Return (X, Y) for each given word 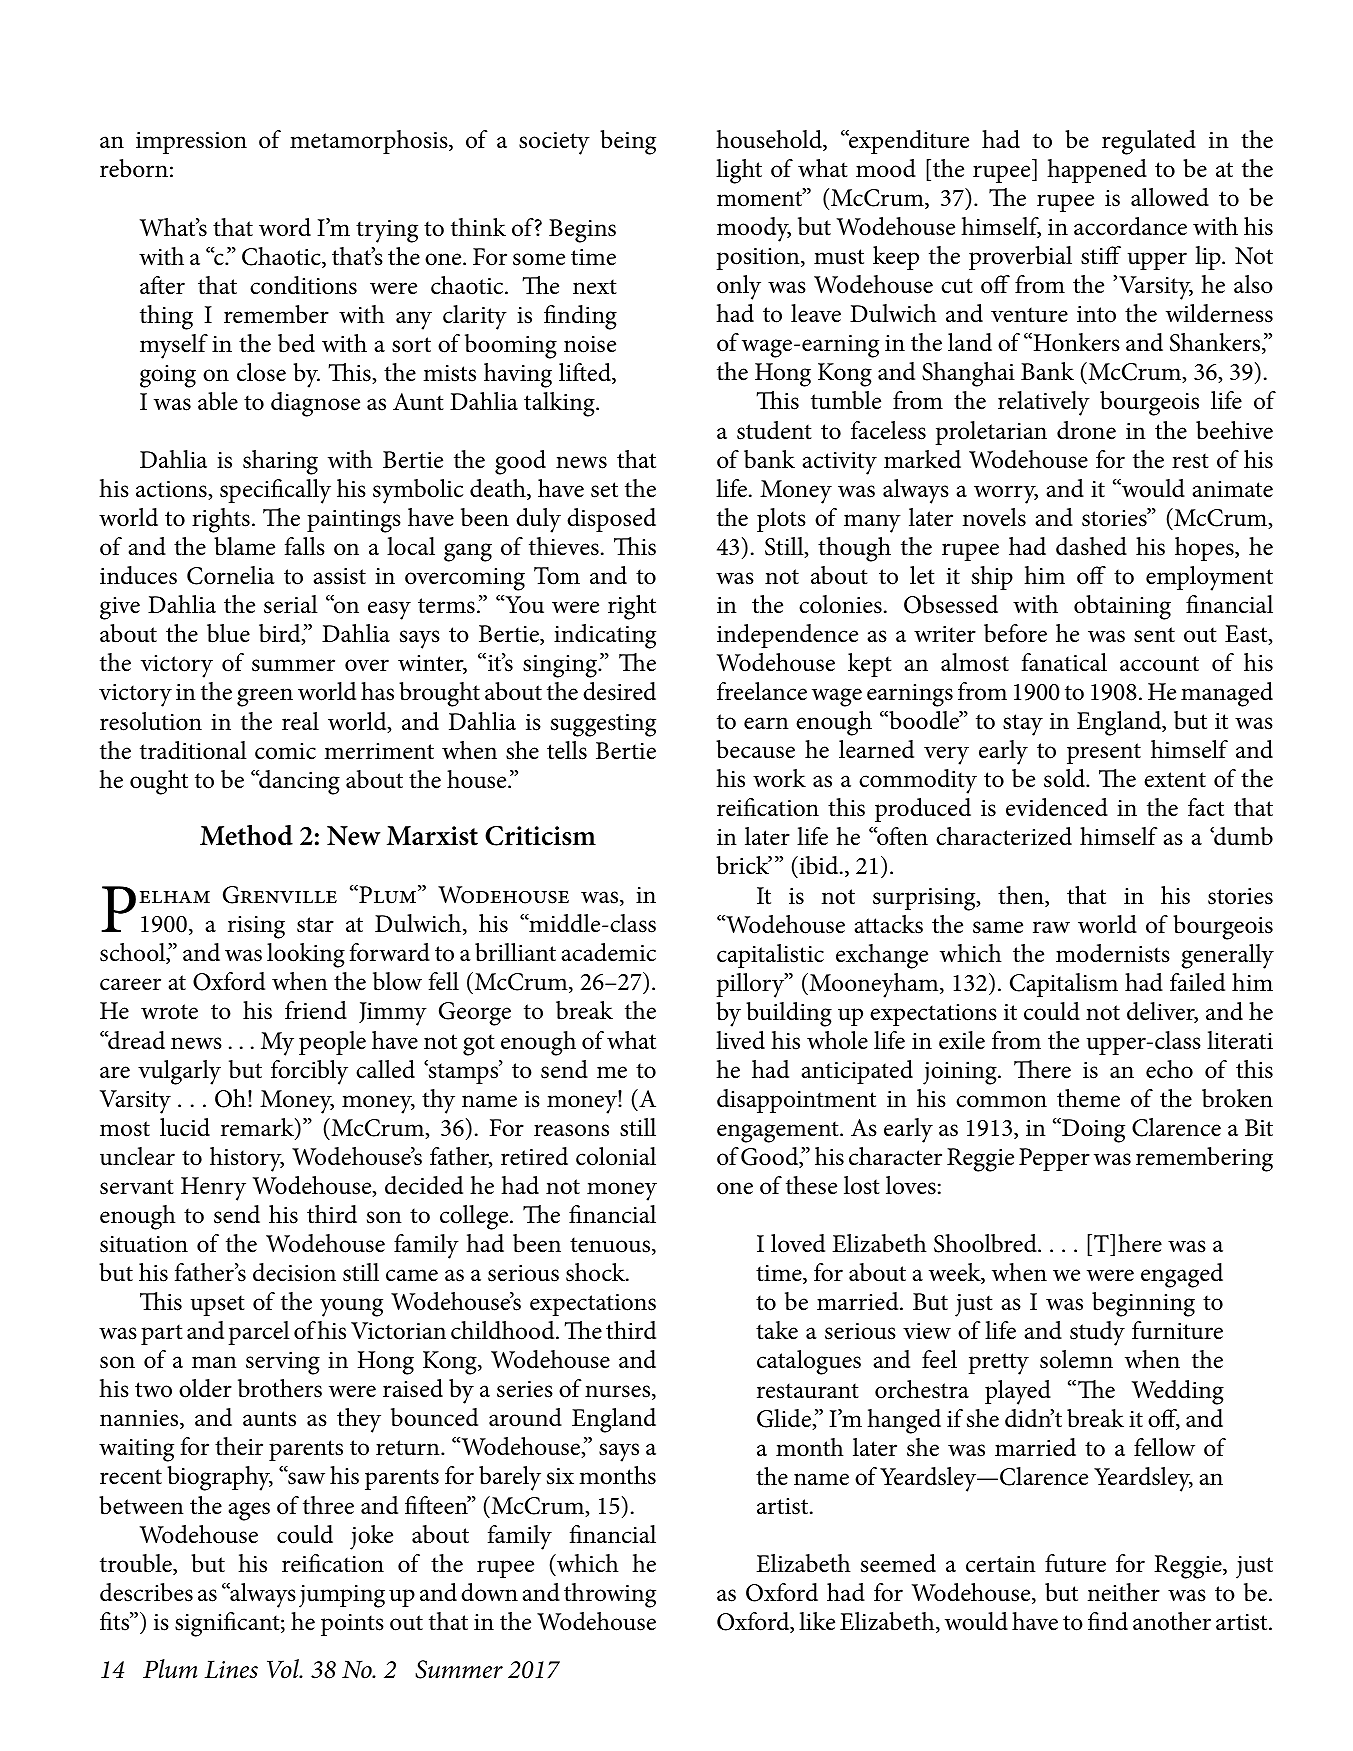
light (739, 171)
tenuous (611, 1246)
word (285, 227)
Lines (231, 1669)
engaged (1182, 1275)
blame (244, 546)
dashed (1091, 546)
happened (1097, 171)
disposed (611, 520)
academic (608, 952)
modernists (1113, 953)
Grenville (280, 895)
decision (294, 1272)
